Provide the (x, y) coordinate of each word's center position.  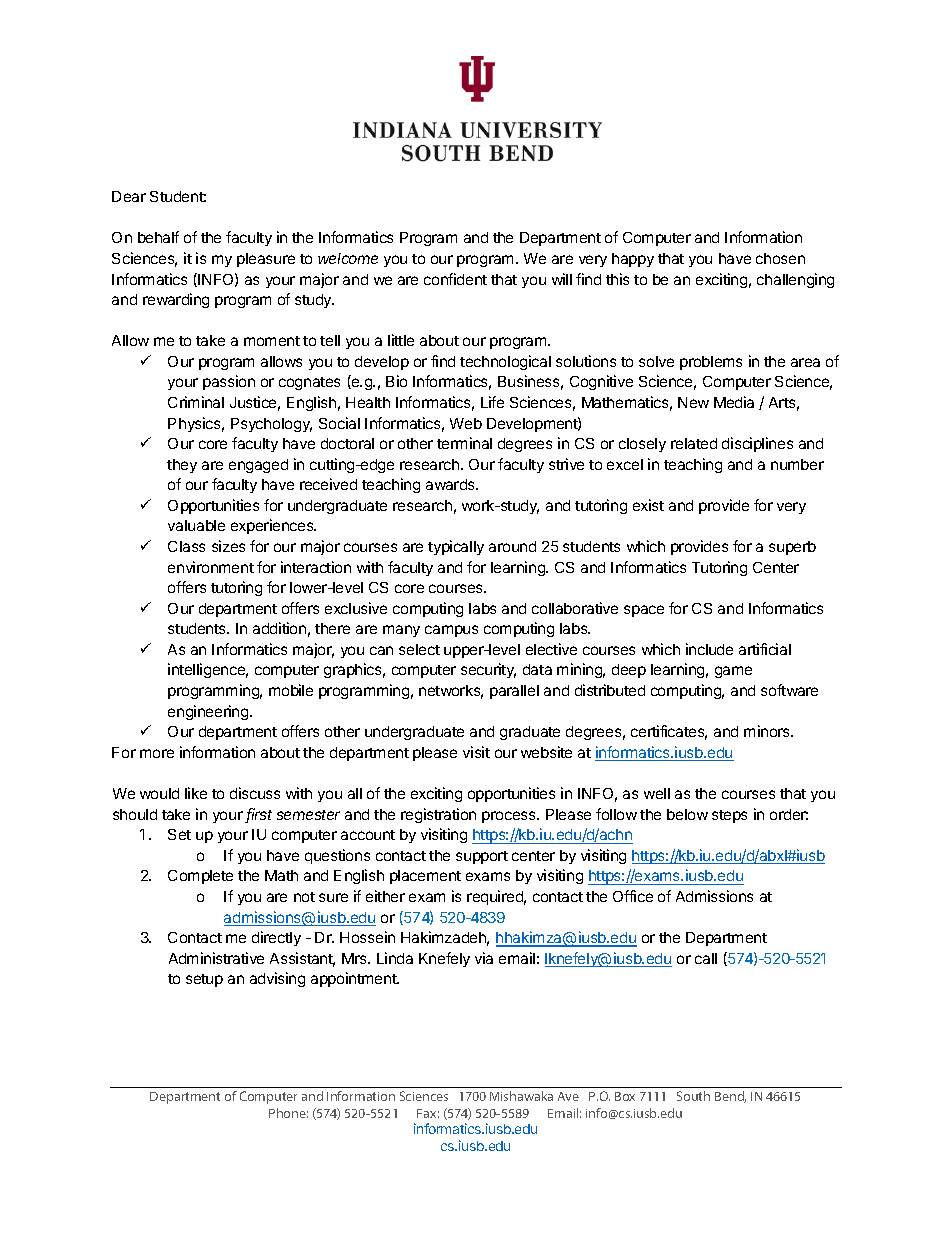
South (693, 1096)
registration (438, 815)
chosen (780, 258)
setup (204, 980)
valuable (196, 525)
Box (625, 1096)
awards (451, 484)
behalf (158, 237)
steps (729, 816)
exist (648, 505)
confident (455, 279)
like (196, 793)
